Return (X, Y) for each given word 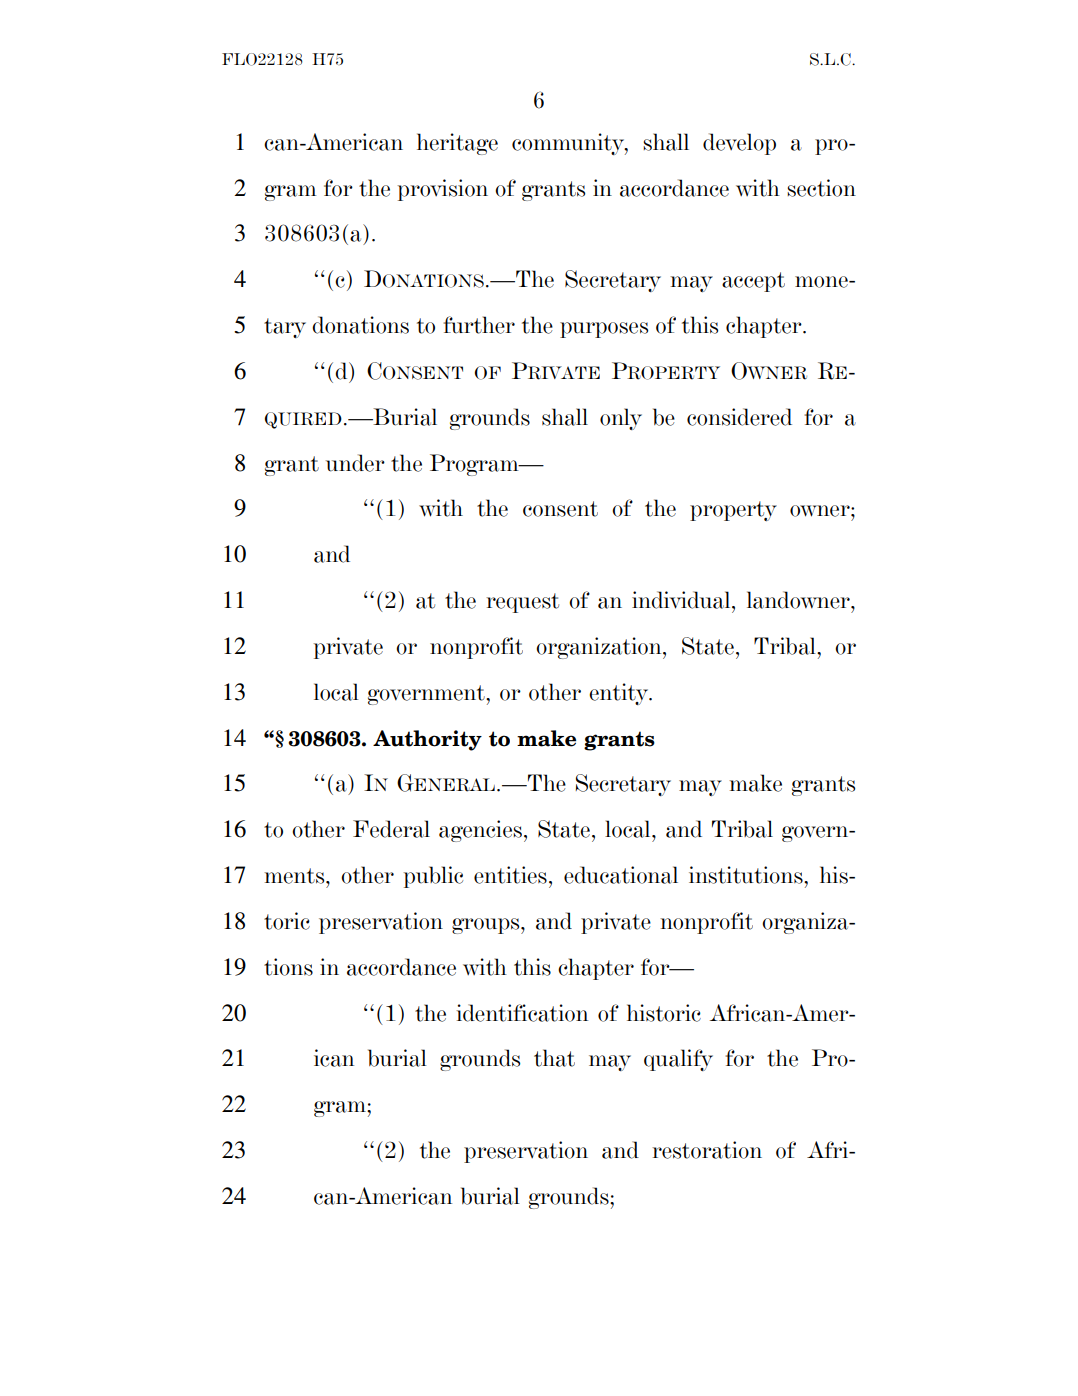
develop (739, 144)
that (554, 1058)
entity (620, 694)
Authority (427, 740)
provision (443, 190)
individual (682, 600)
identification (522, 1013)
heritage (457, 144)
